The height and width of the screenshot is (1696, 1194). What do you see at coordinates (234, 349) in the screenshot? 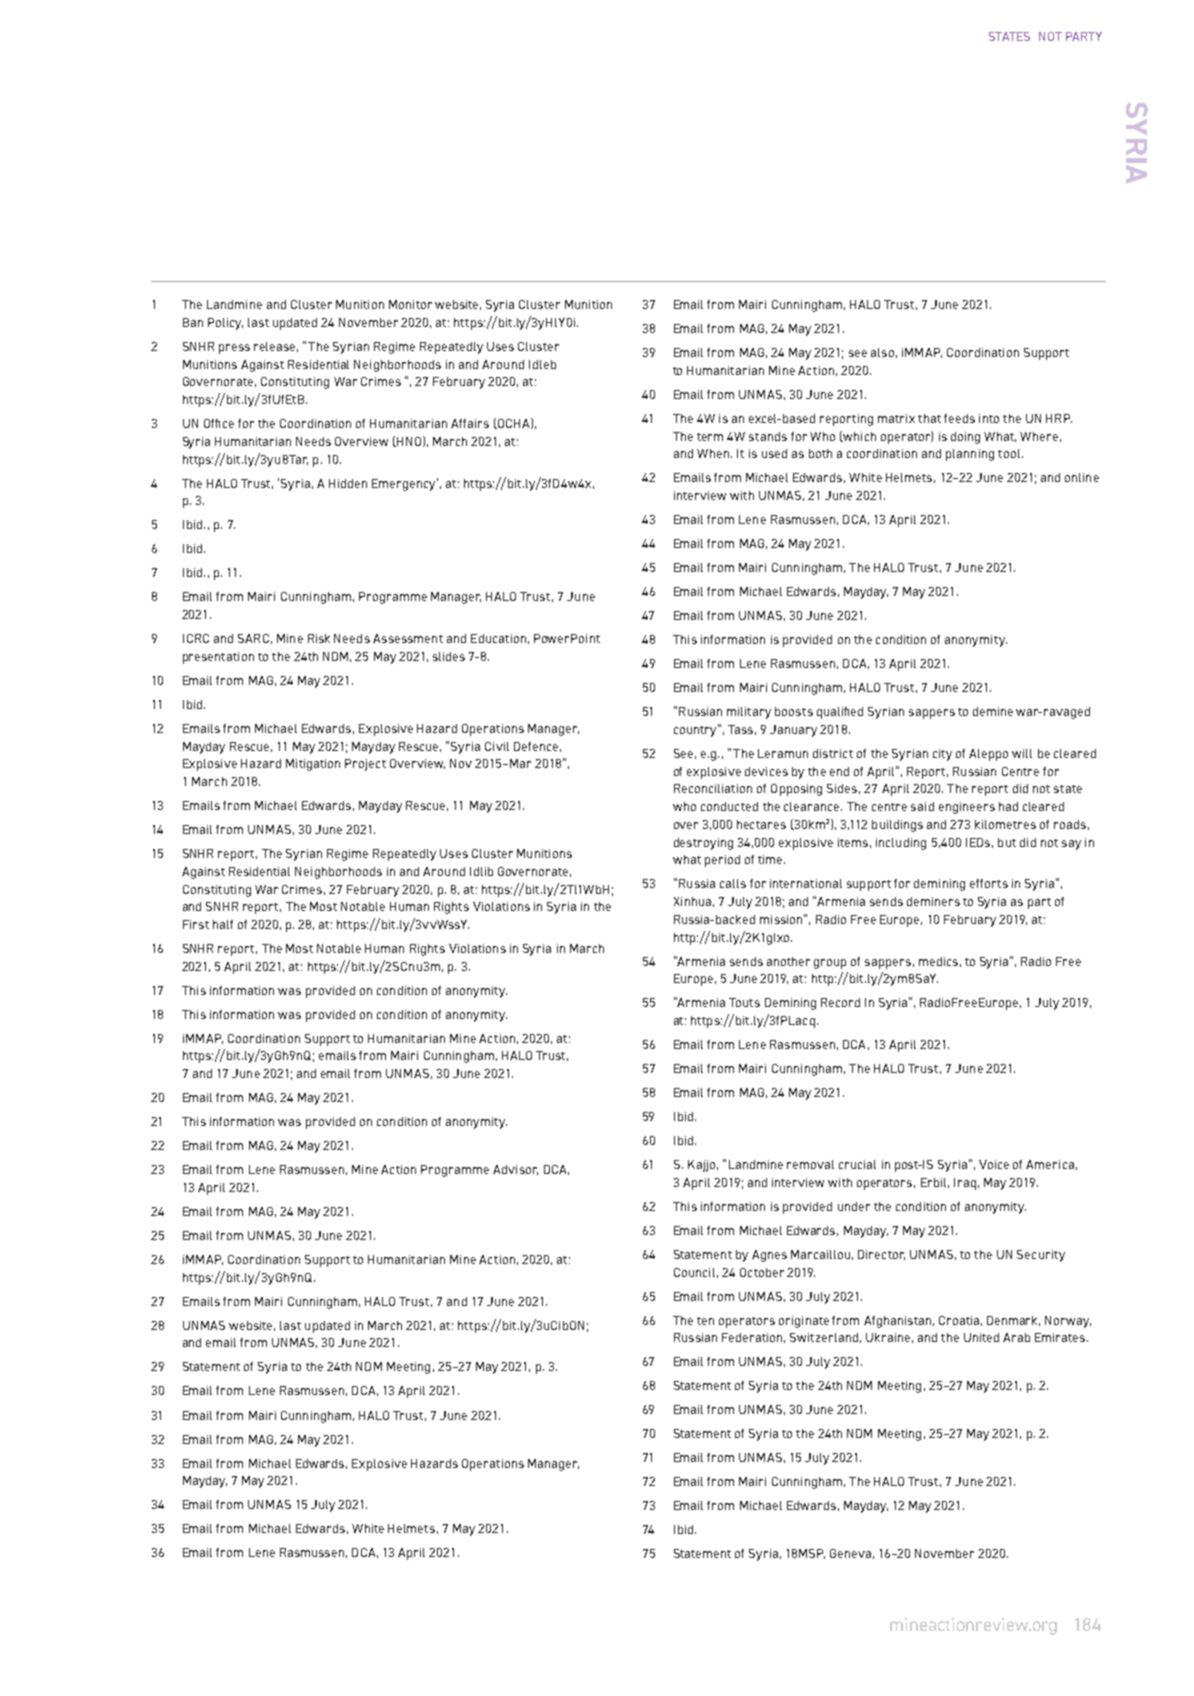
I see `press` at bounding box center [234, 349].
